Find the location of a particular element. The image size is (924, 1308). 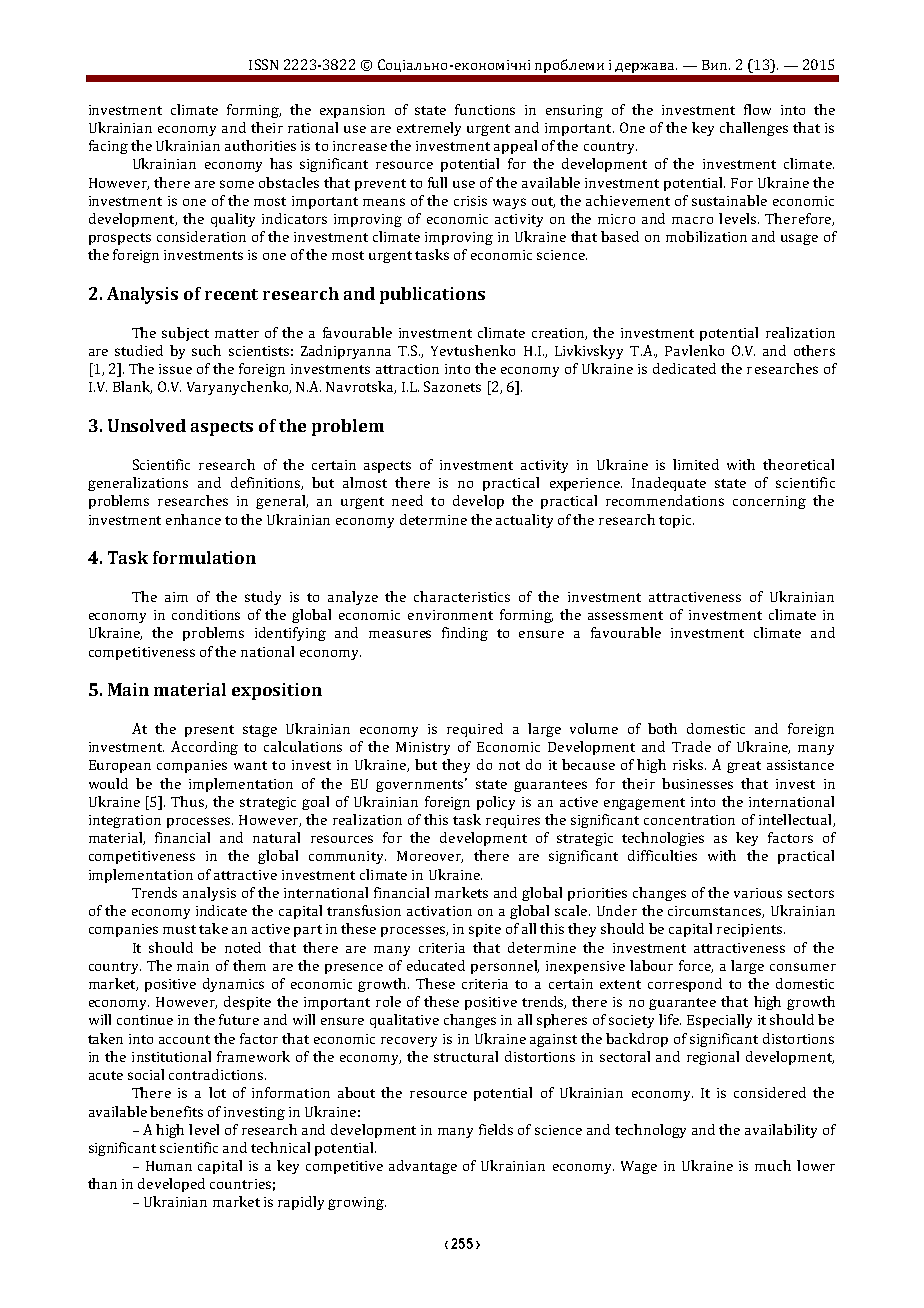

Unsolved is located at coordinates (147, 425).
